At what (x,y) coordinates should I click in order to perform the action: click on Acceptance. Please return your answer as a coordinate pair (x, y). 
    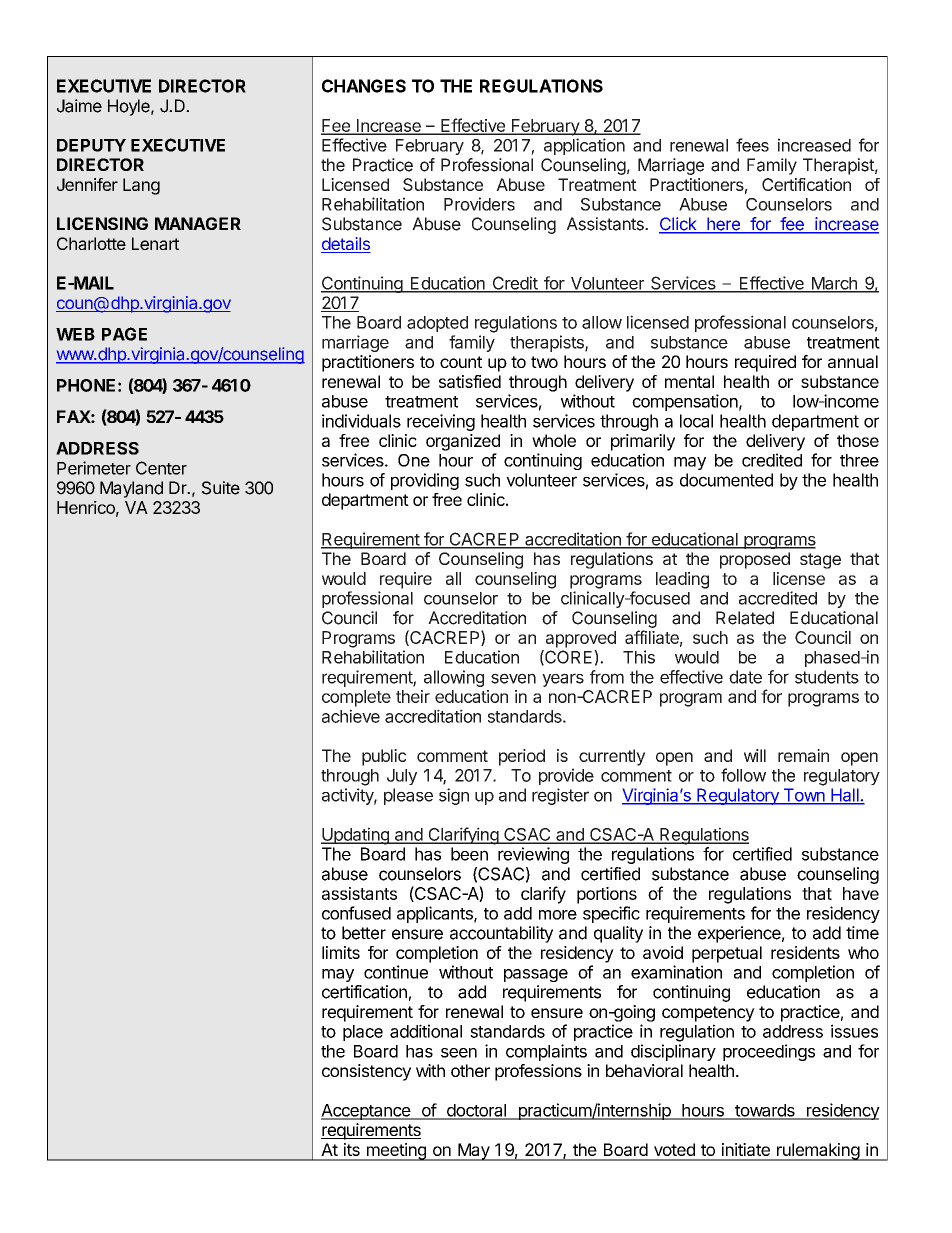
    Looking at the image, I should click on (366, 1112).
